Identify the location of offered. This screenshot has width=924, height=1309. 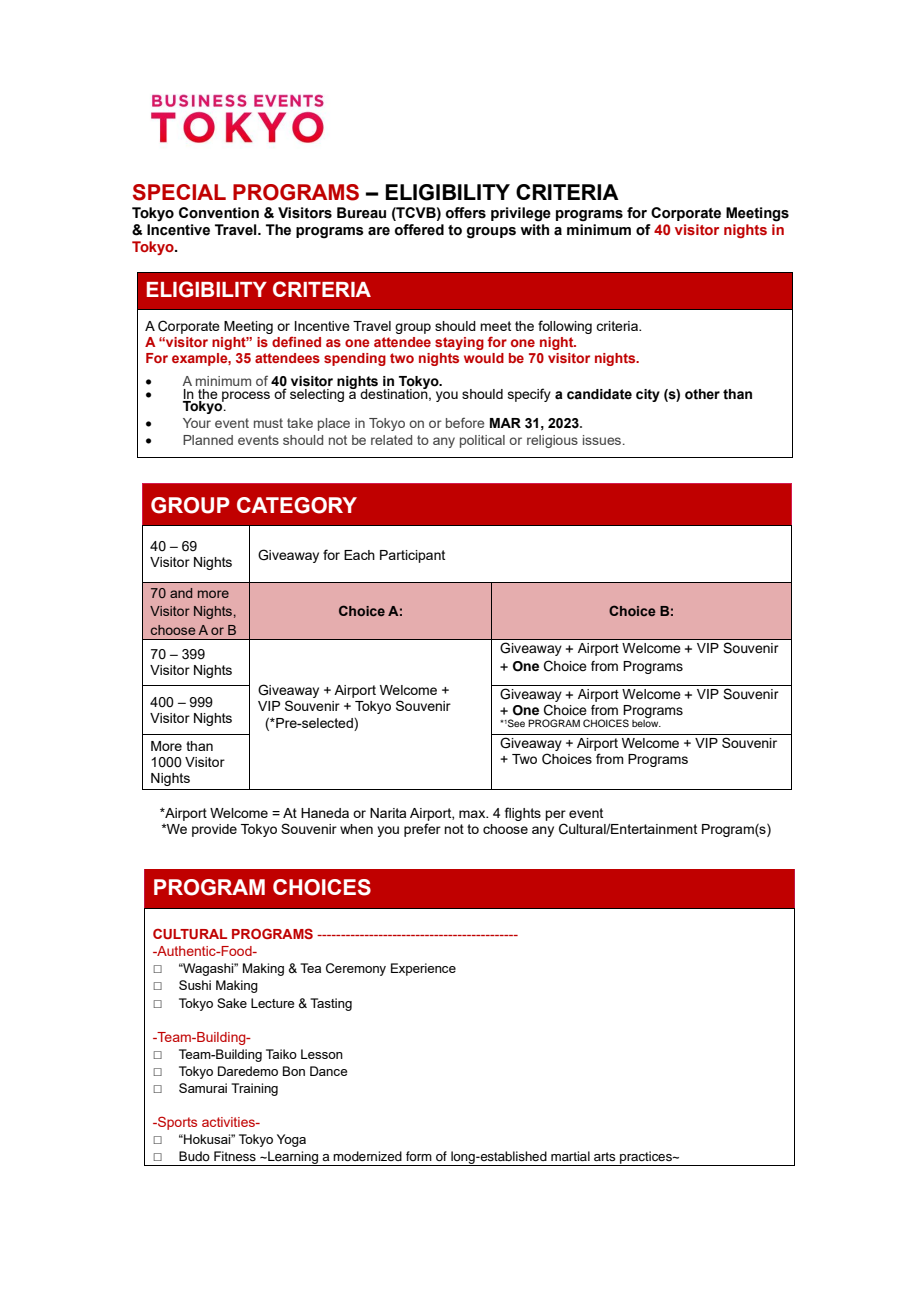
(419, 230).
